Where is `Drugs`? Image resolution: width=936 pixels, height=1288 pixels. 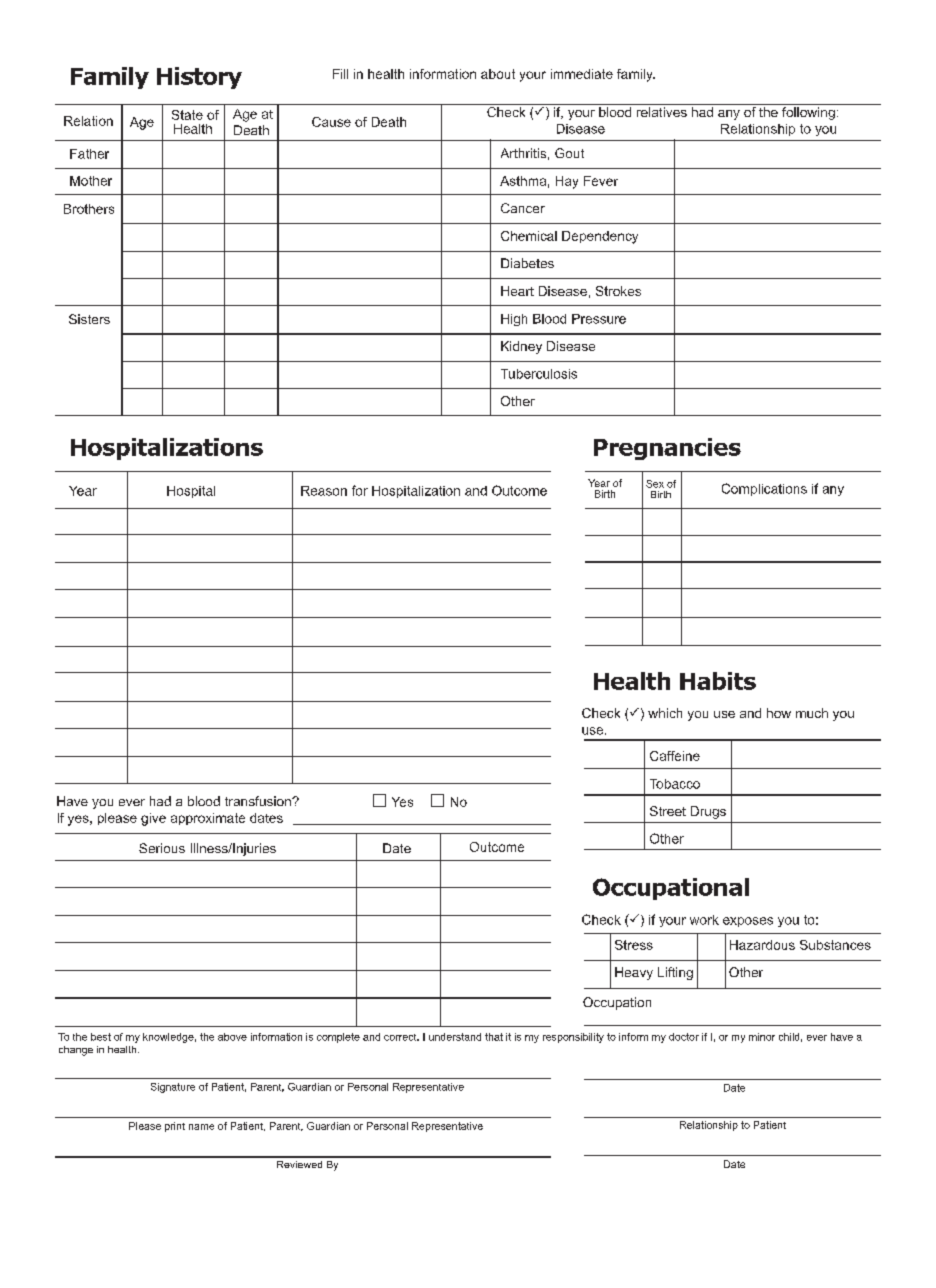 Drugs is located at coordinates (708, 812).
